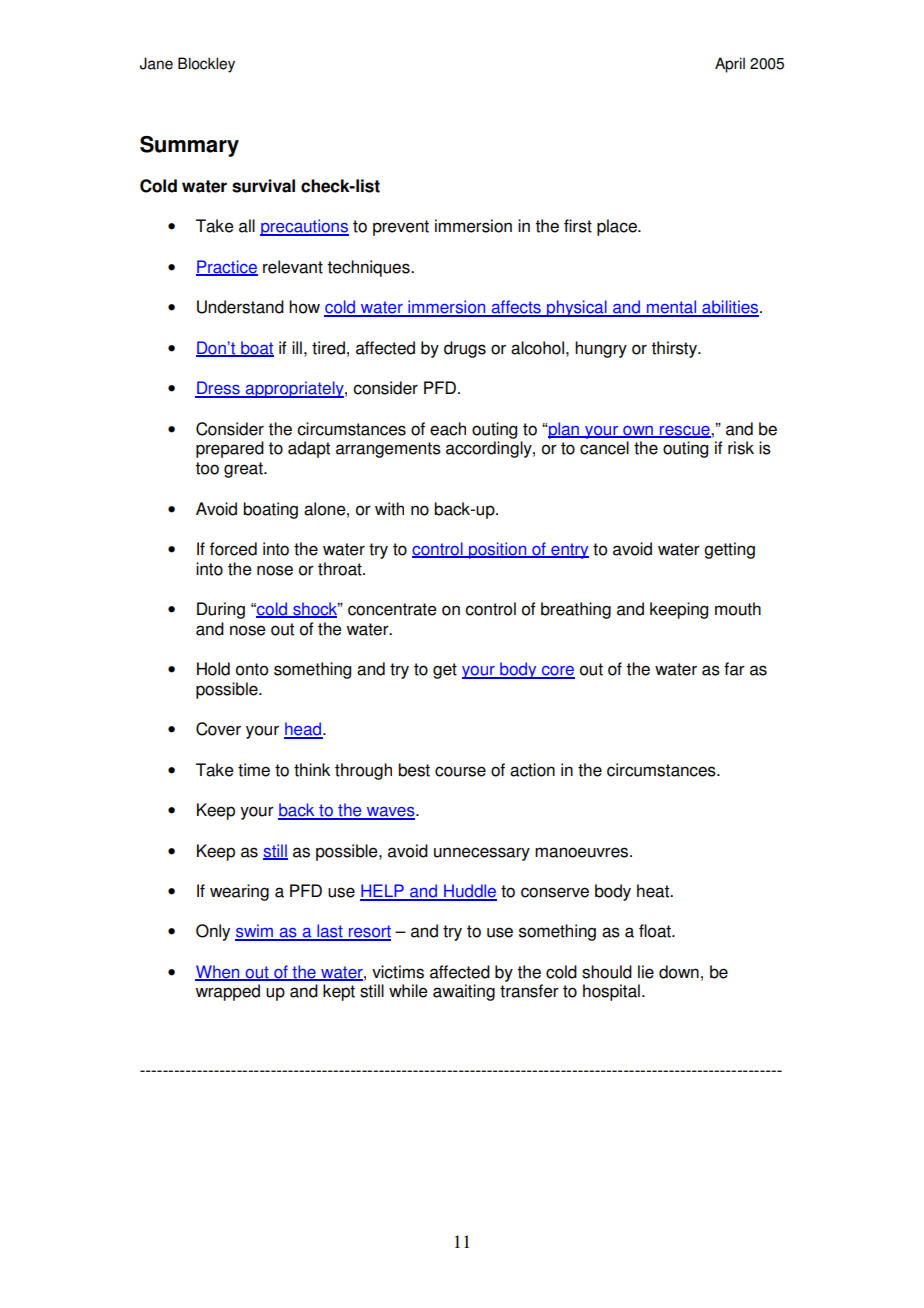  I want to click on April, so click(730, 65).
